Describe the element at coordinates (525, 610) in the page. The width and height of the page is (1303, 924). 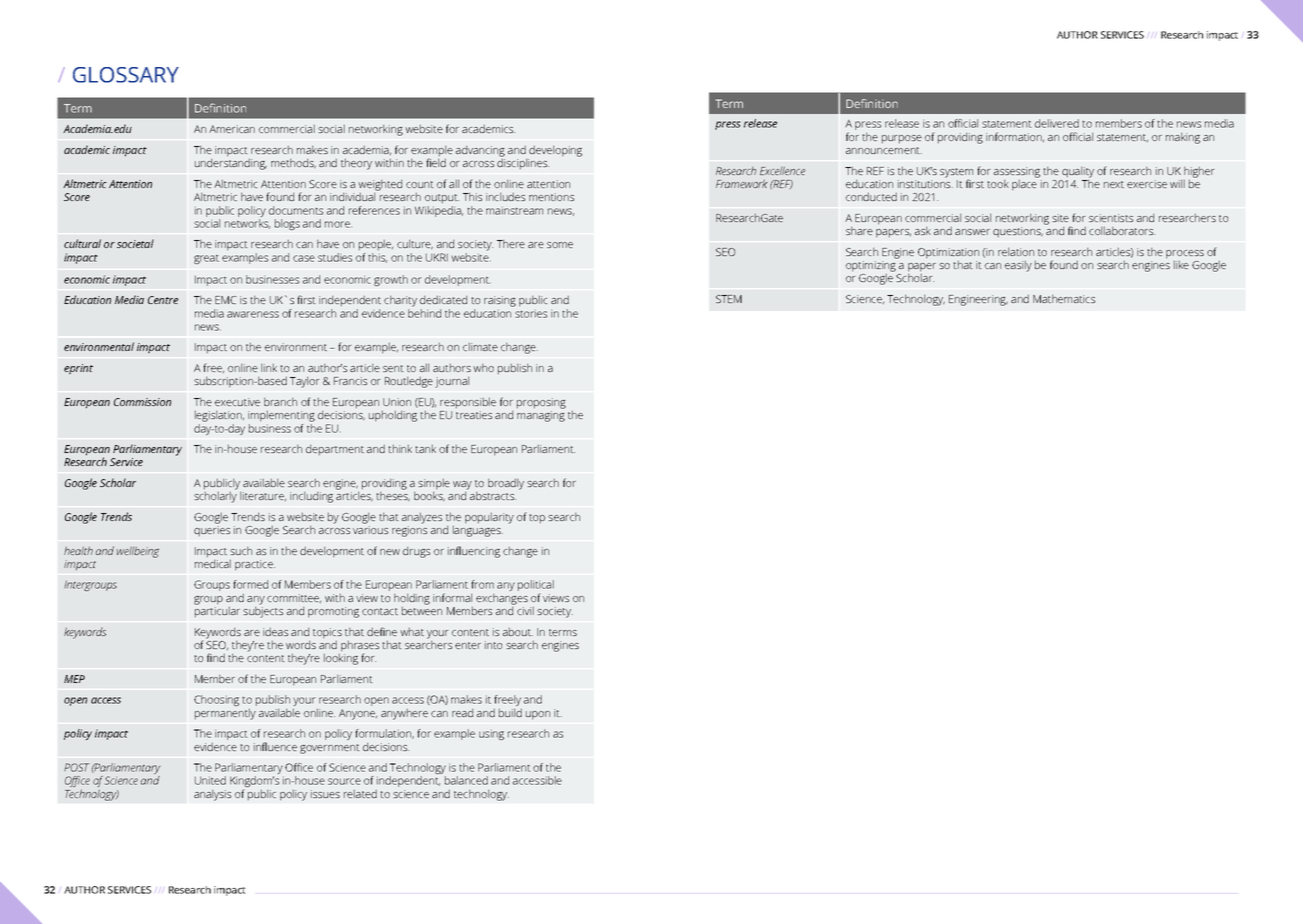
I see `civil` at that location.
